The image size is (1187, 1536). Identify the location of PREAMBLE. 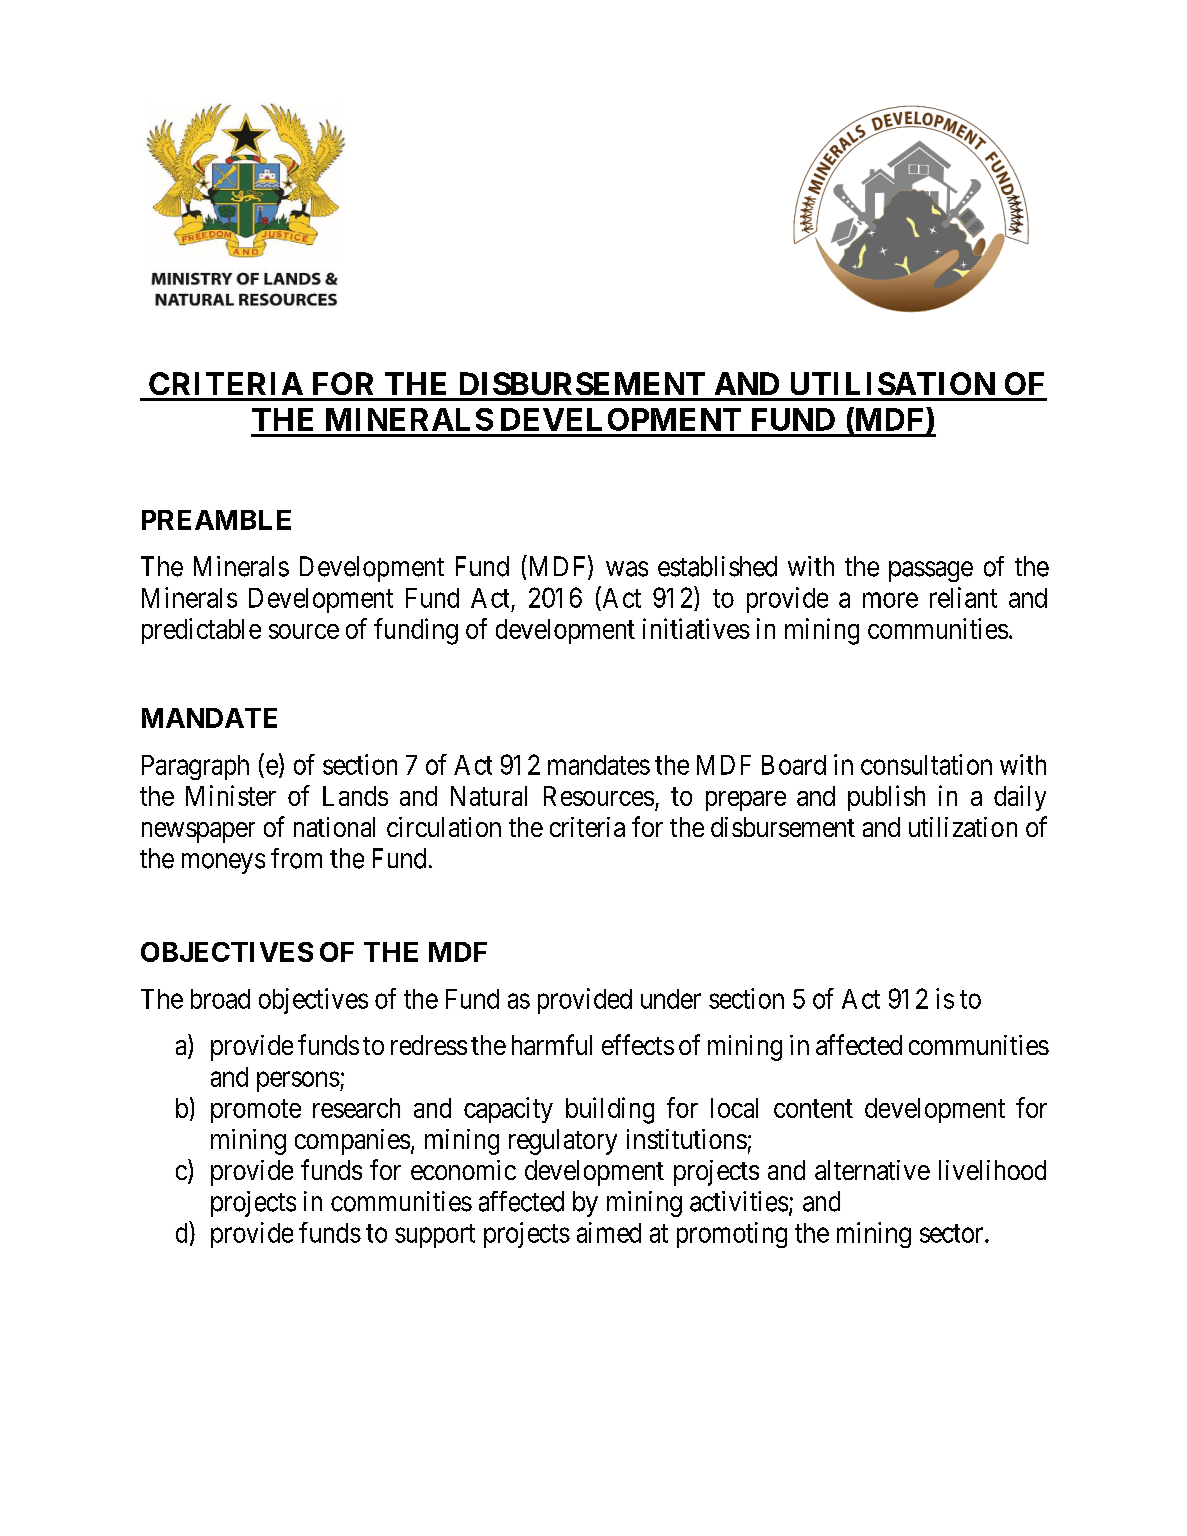
(216, 520).
